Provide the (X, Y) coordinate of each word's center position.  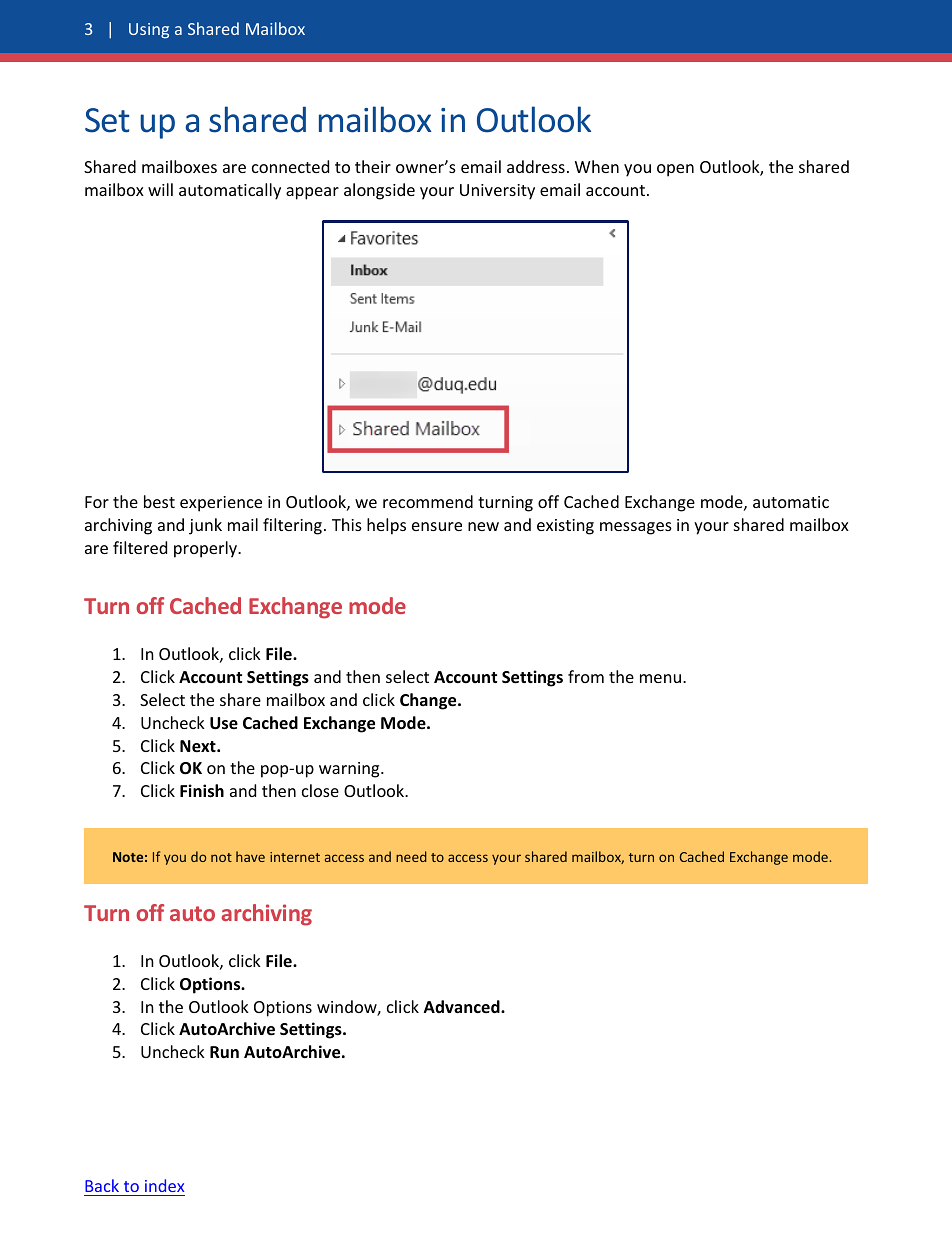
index (164, 1187)
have (250, 856)
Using (149, 31)
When (597, 166)
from (586, 676)
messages (636, 528)
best (159, 501)
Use (224, 723)
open (675, 170)
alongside (379, 191)
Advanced (463, 1006)
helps (386, 526)
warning (350, 770)
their (373, 166)
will (160, 189)
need (411, 856)
